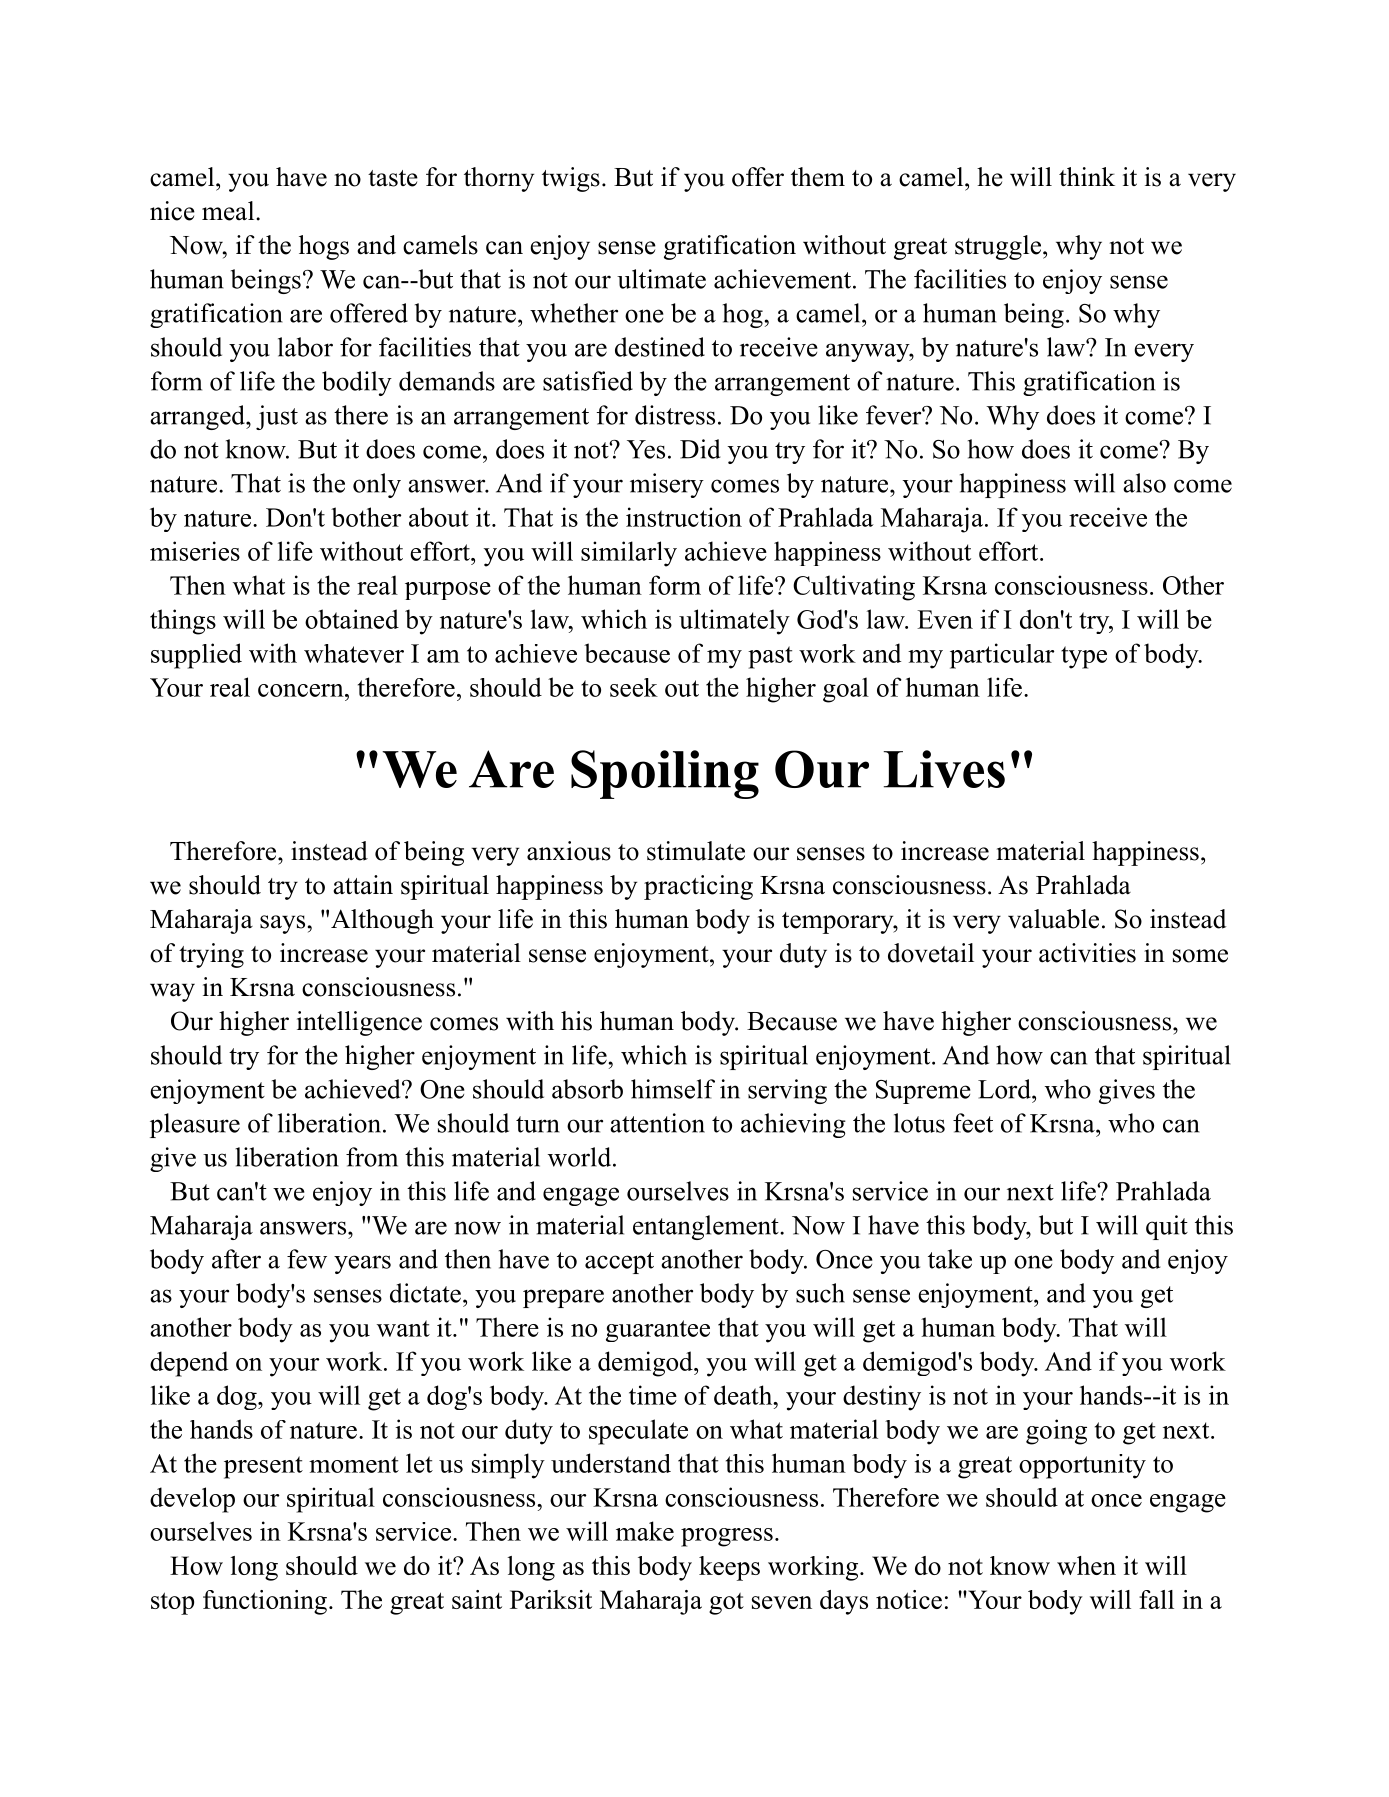 The image size is (1389, 1797). Describe the element at coordinates (1167, 1227) in the screenshot. I see `quit` at that location.
